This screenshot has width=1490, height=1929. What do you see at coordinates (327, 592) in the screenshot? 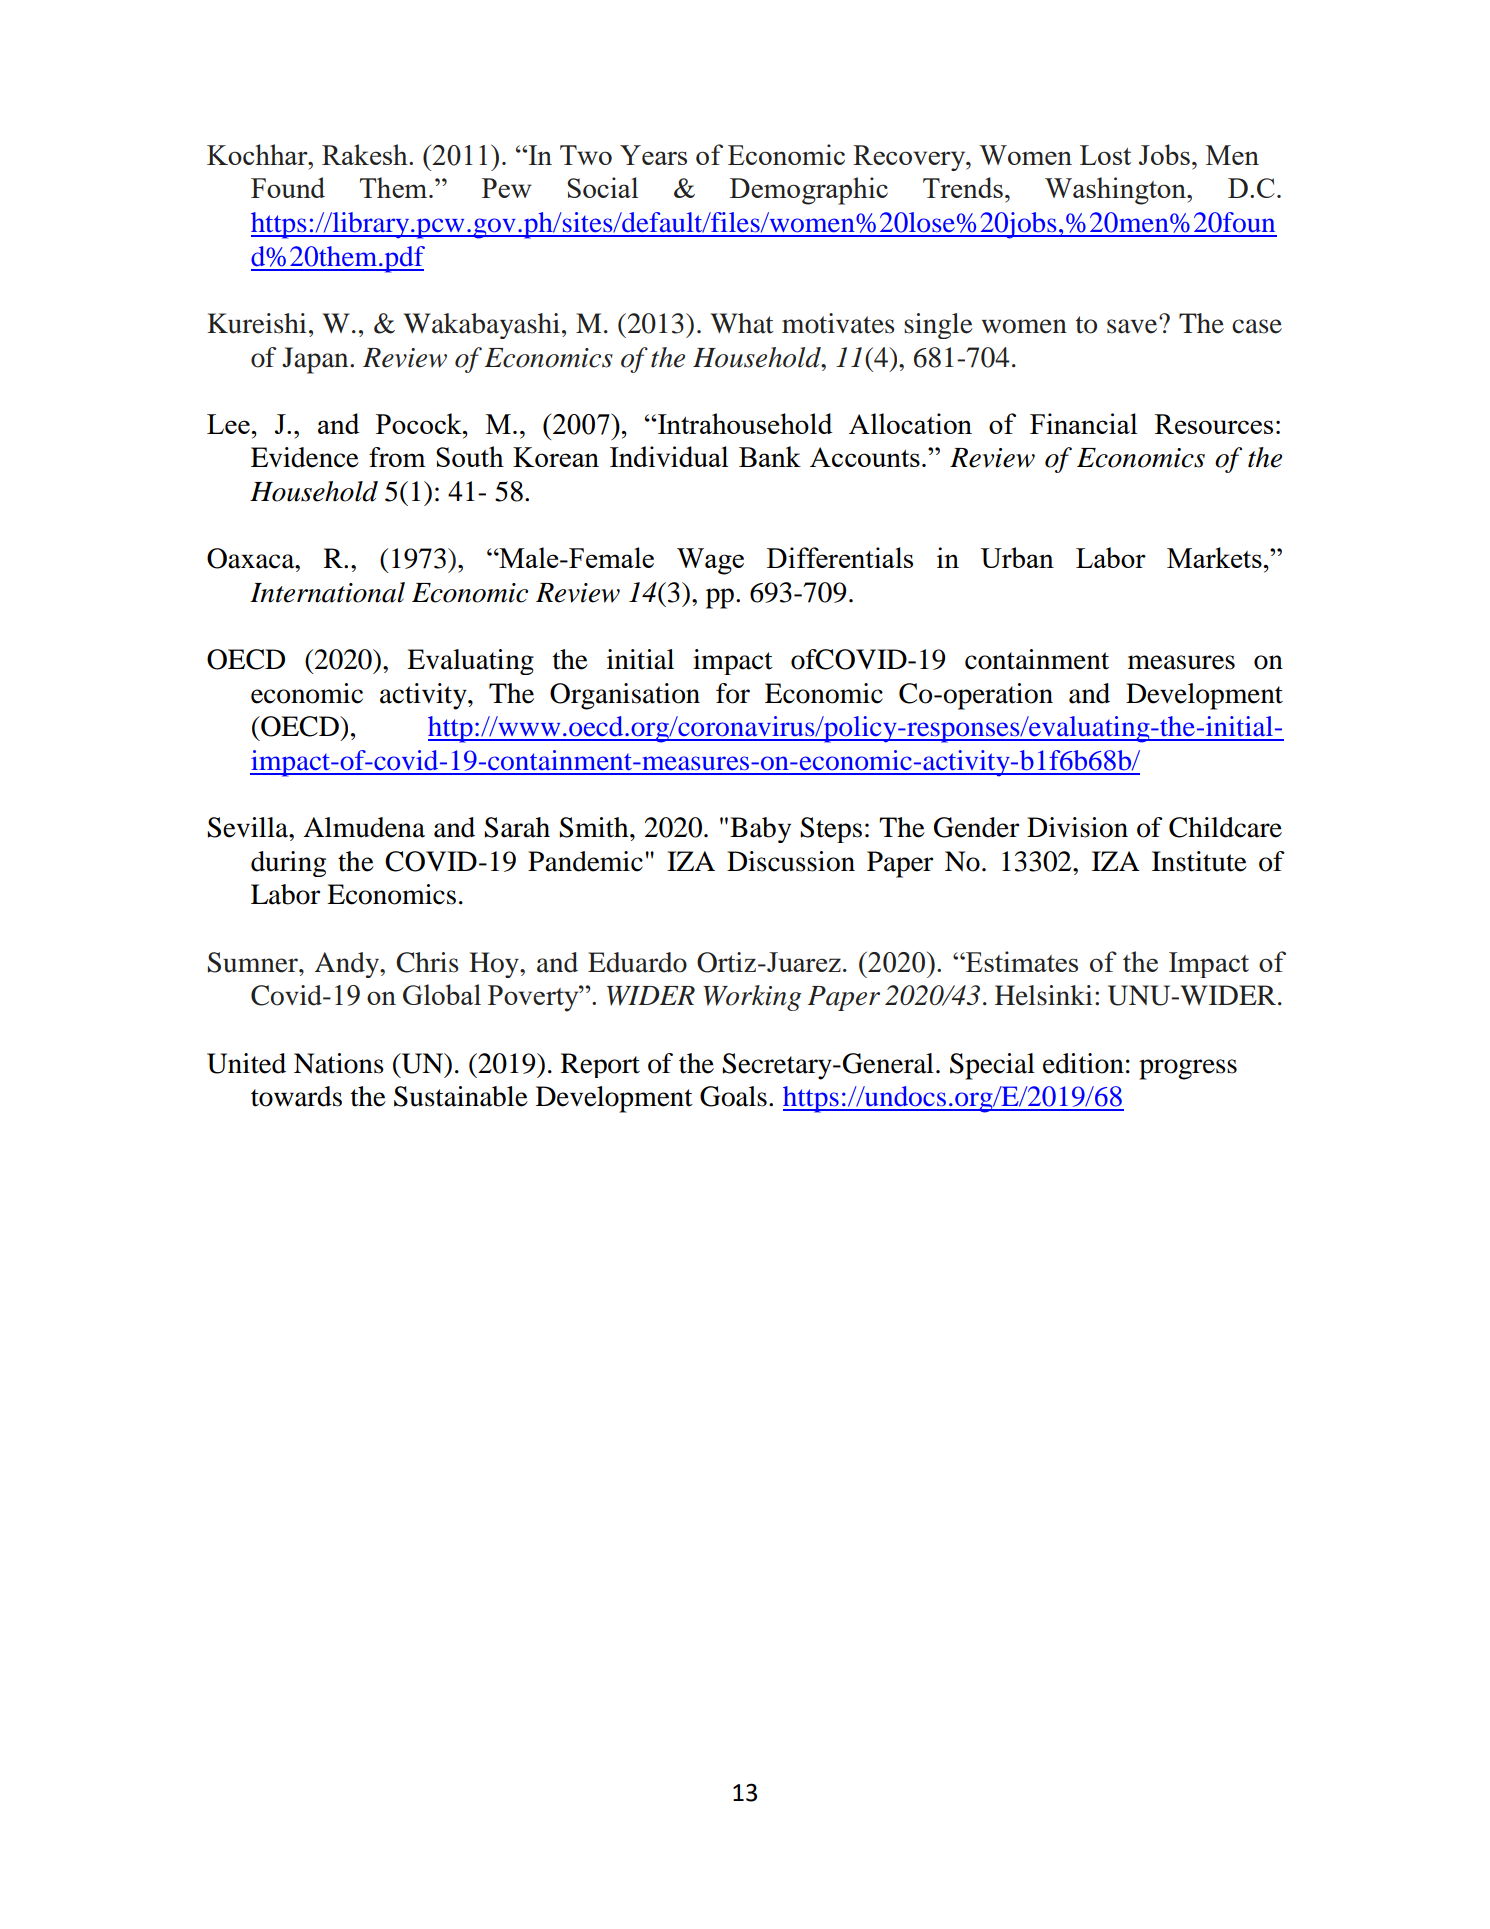
I see `International` at bounding box center [327, 592].
